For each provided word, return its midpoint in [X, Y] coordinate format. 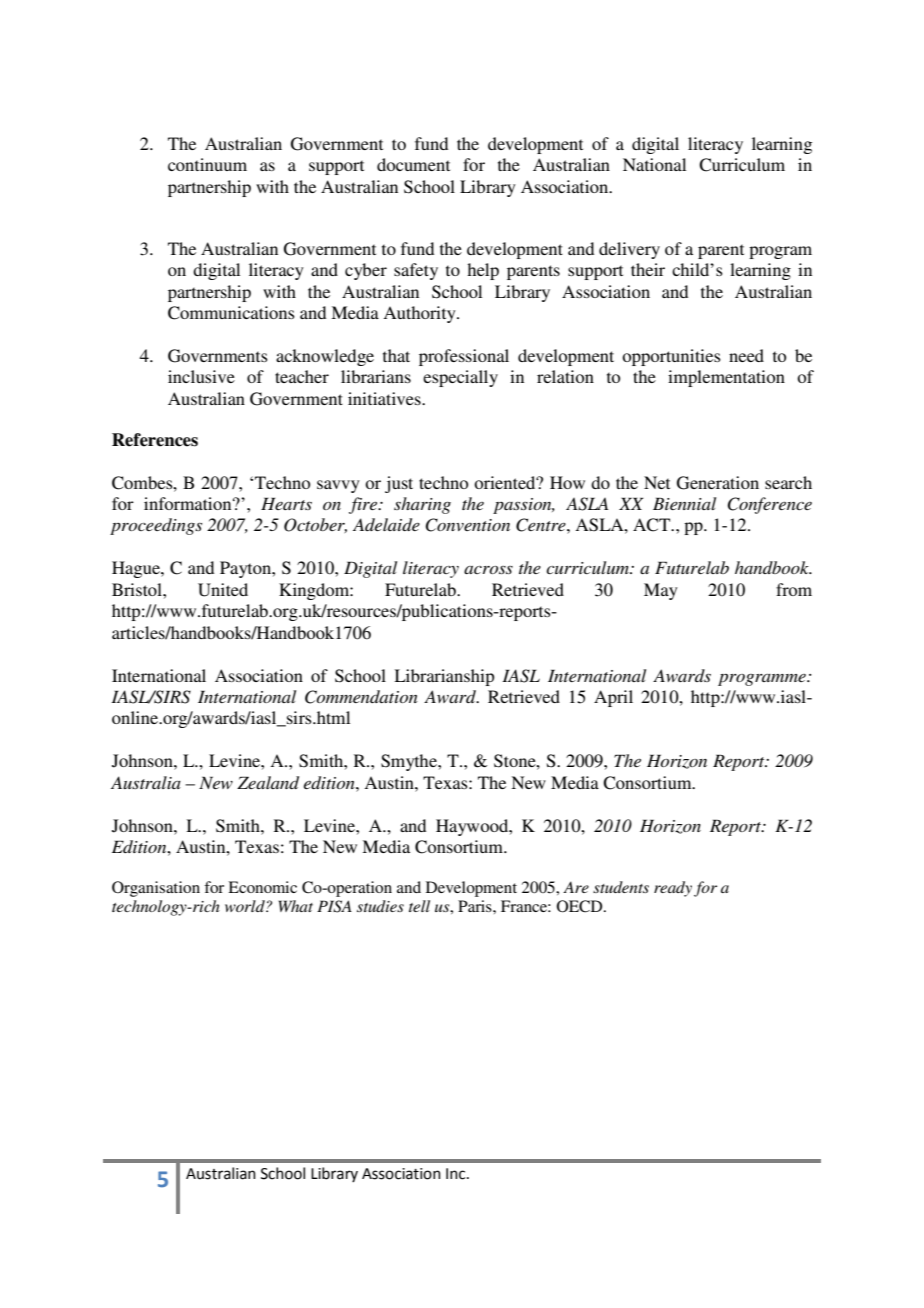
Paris [476, 906]
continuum [207, 164]
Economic [262, 887]
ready [673, 889]
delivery [629, 250]
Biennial [684, 503]
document [413, 164]
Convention [467, 525]
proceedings [156, 526]
